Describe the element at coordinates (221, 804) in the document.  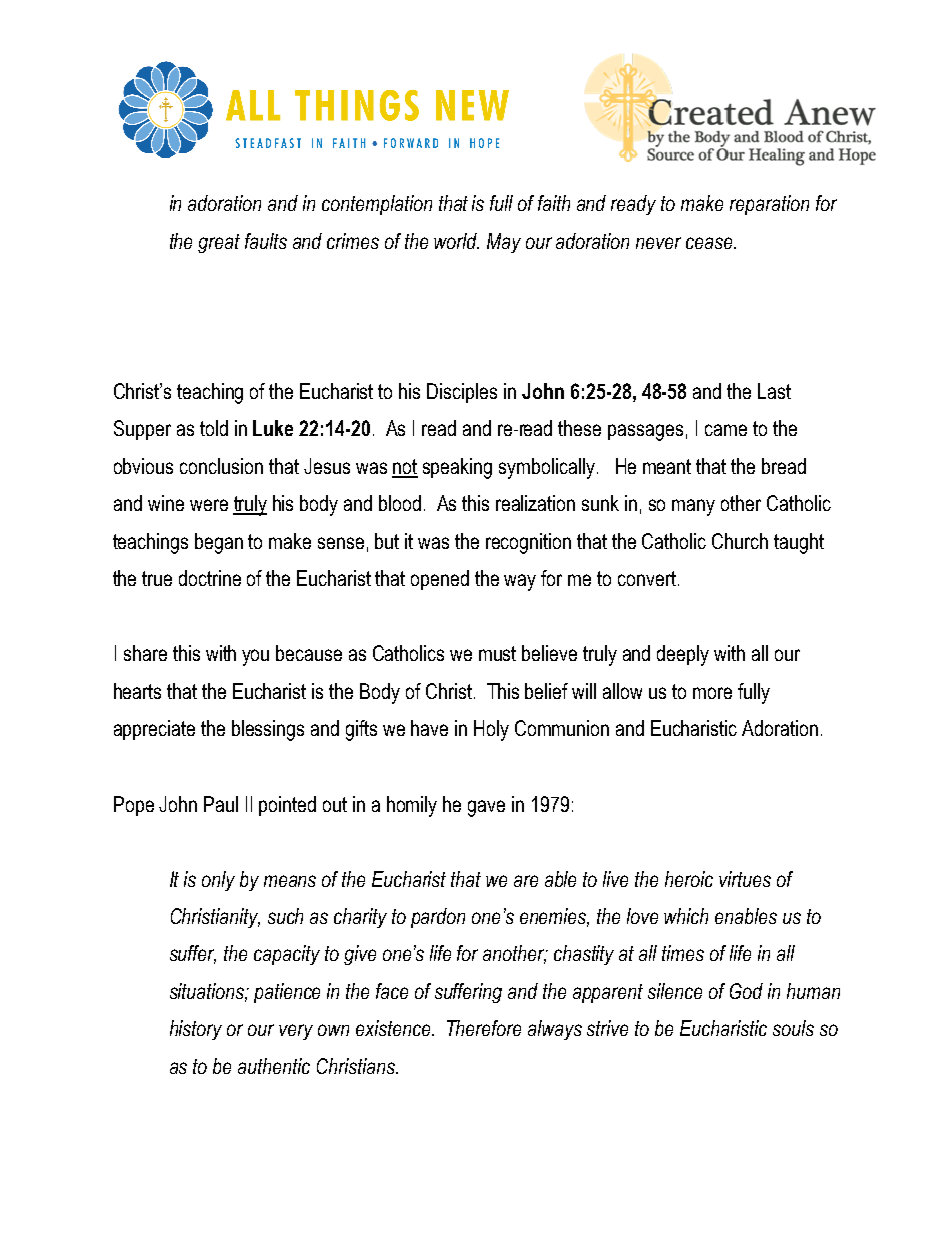
I see `Paul` at that location.
